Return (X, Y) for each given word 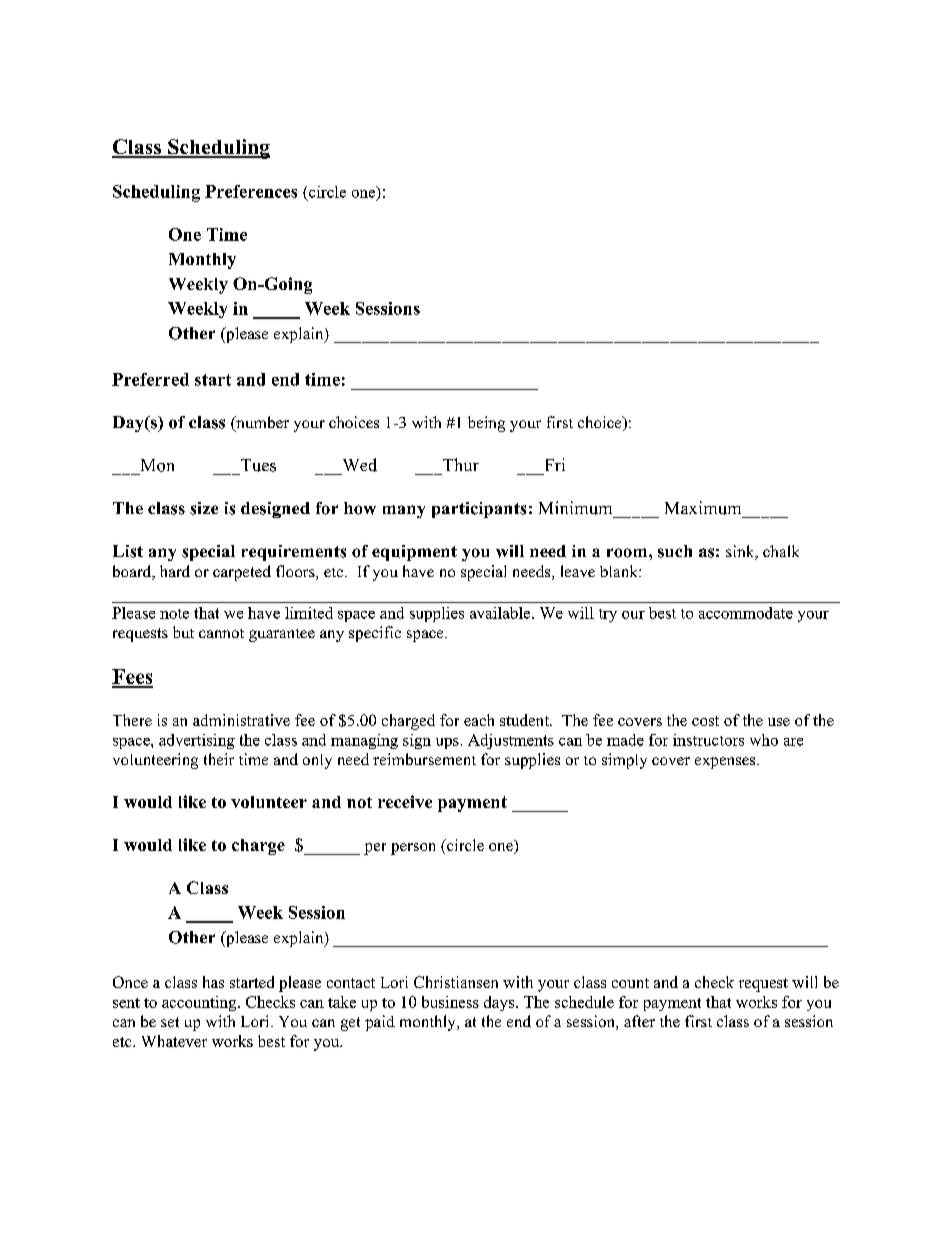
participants (479, 510)
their (219, 759)
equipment (414, 553)
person (413, 849)
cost (705, 721)
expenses (726, 763)
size (204, 508)
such (675, 551)
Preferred (150, 379)
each (479, 720)
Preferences (251, 191)
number (261, 423)
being (486, 424)
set (170, 1022)
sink (741, 552)
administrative (241, 720)
